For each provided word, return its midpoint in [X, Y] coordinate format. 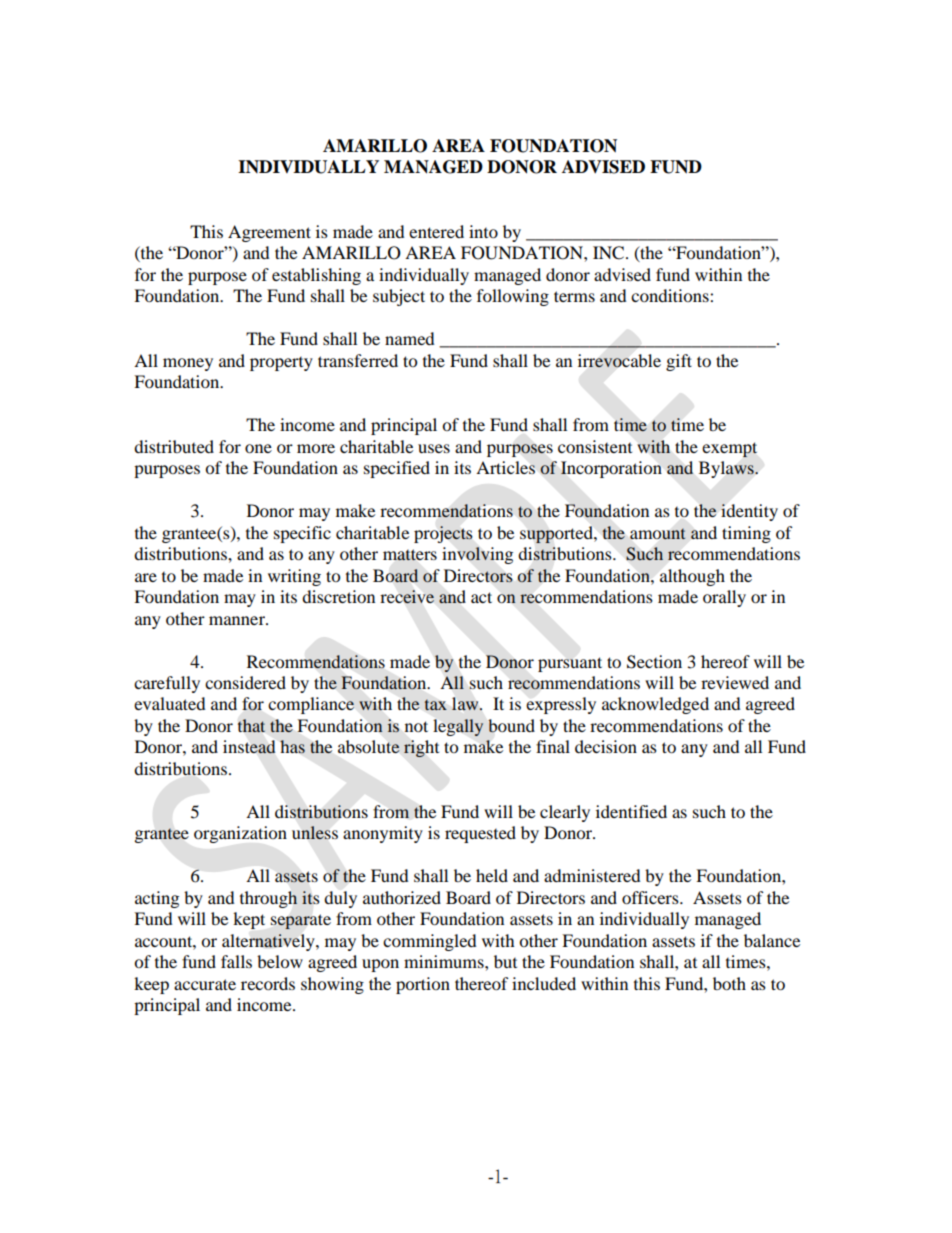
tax [436, 705]
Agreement [269, 233]
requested [480, 834]
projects [443, 534]
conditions [671, 295]
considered [245, 682]
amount [658, 534]
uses [434, 448]
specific [302, 534]
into [483, 231]
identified [631, 811]
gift [679, 362]
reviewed [735, 682]
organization [240, 834]
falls [236, 961]
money [188, 364]
